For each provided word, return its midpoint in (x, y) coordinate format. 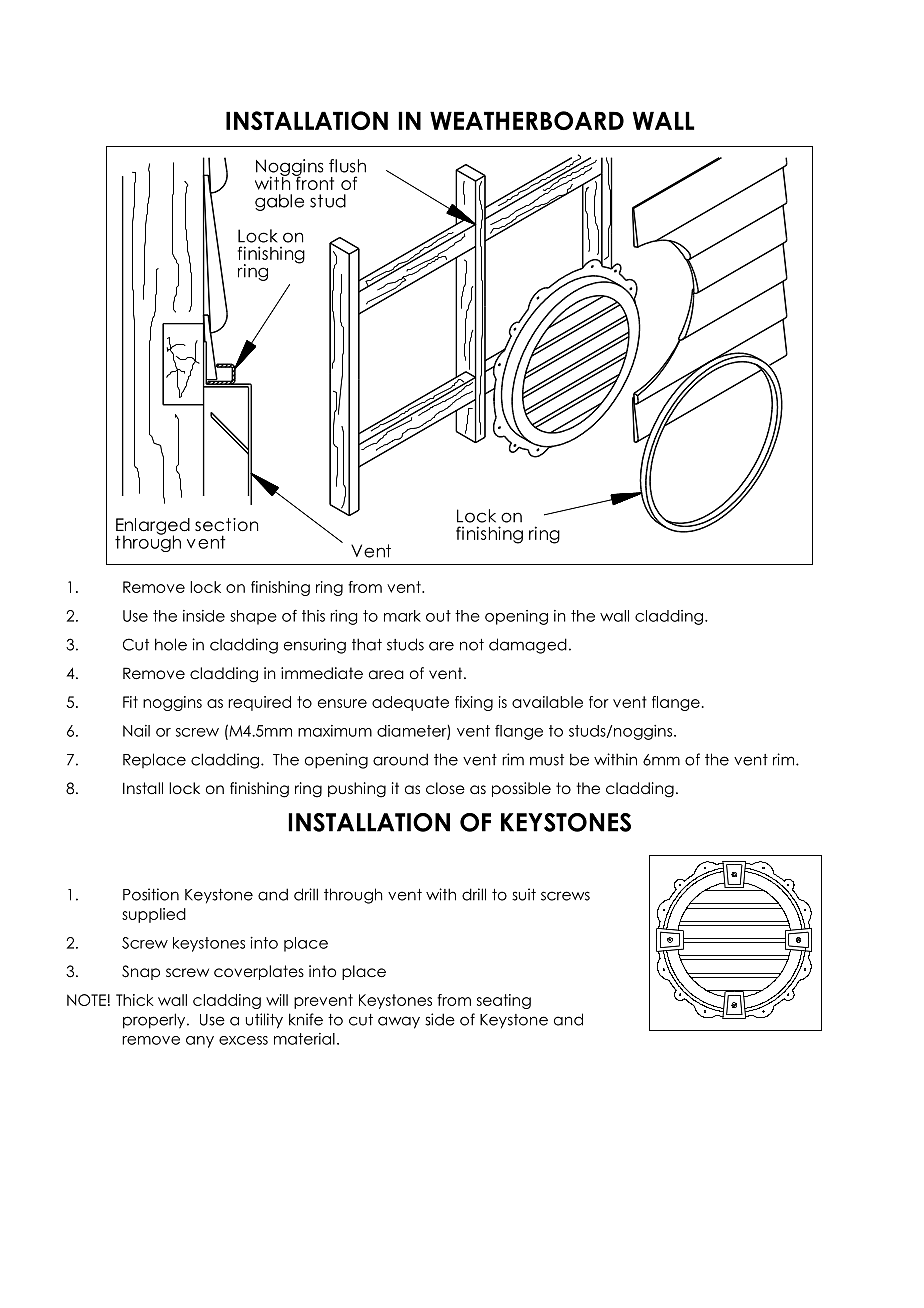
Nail (136, 731)
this (313, 616)
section (226, 525)
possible (521, 789)
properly (155, 1021)
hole (171, 644)
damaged (528, 646)
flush (347, 166)
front (314, 182)
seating (504, 1001)
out (438, 616)
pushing (357, 790)
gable (279, 202)
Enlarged (153, 527)
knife (306, 1019)
